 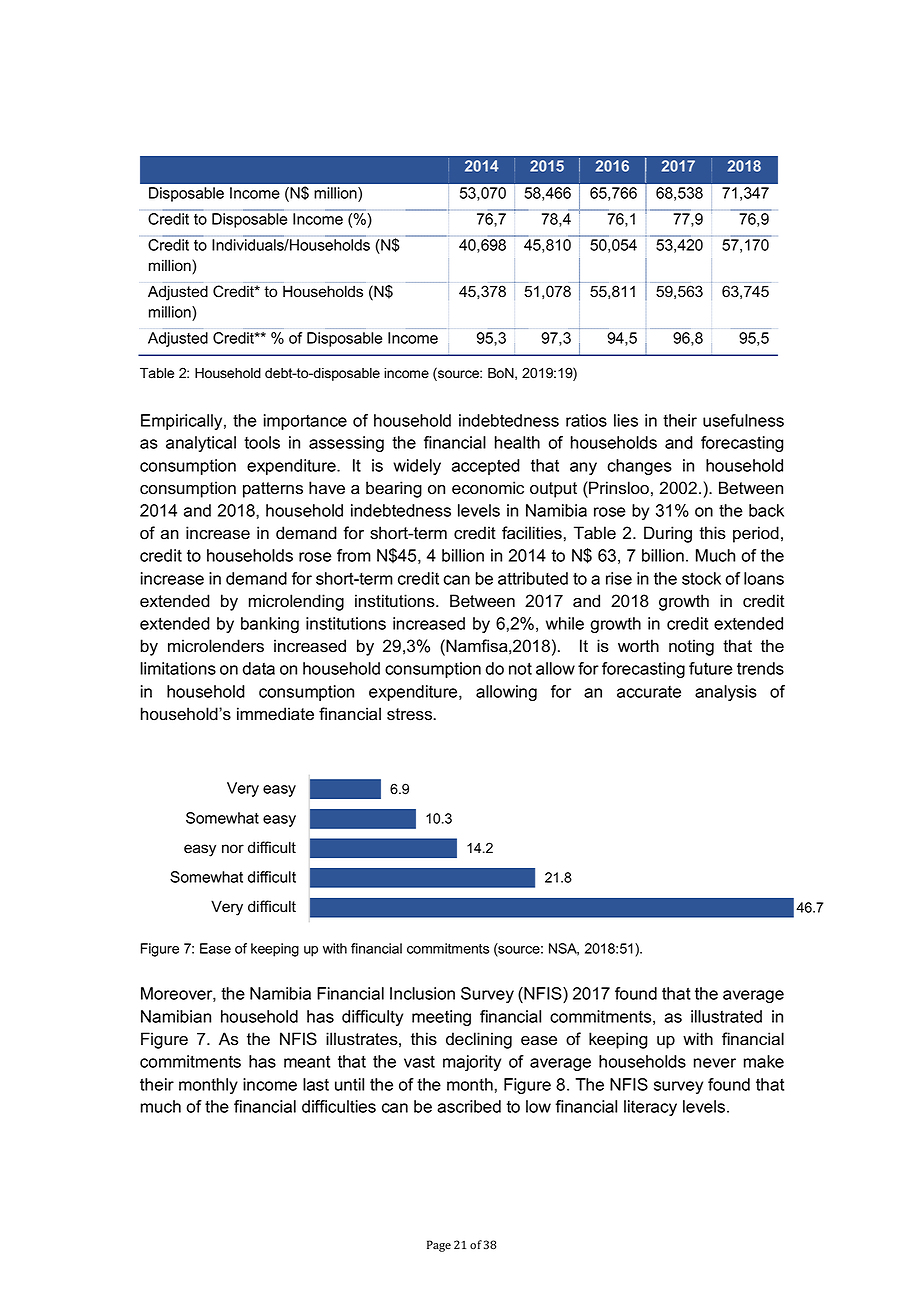 What do you see at coordinates (233, 849) in the document?
I see `nor` at bounding box center [233, 849].
